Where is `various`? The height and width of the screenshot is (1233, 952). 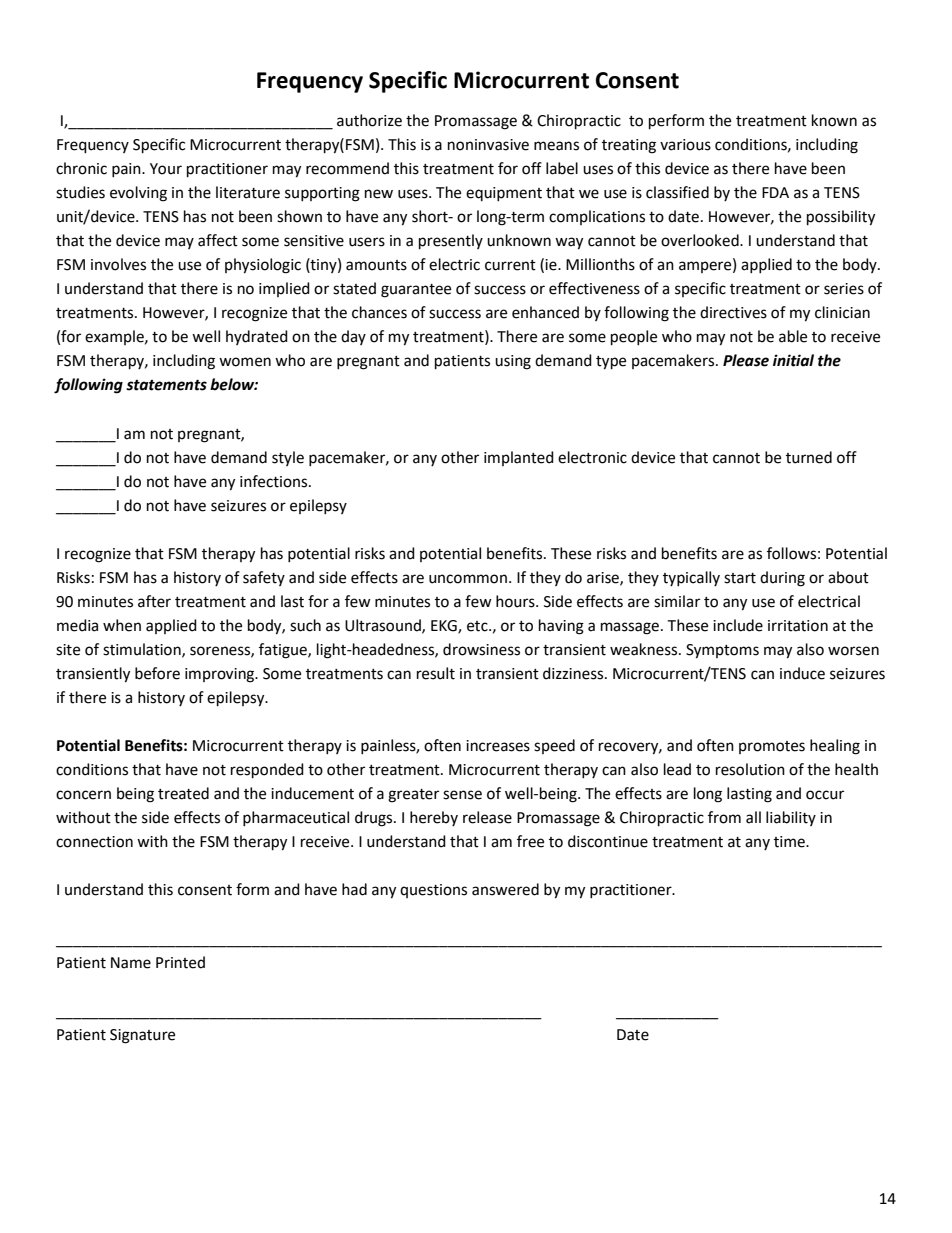
various is located at coordinates (685, 145).
